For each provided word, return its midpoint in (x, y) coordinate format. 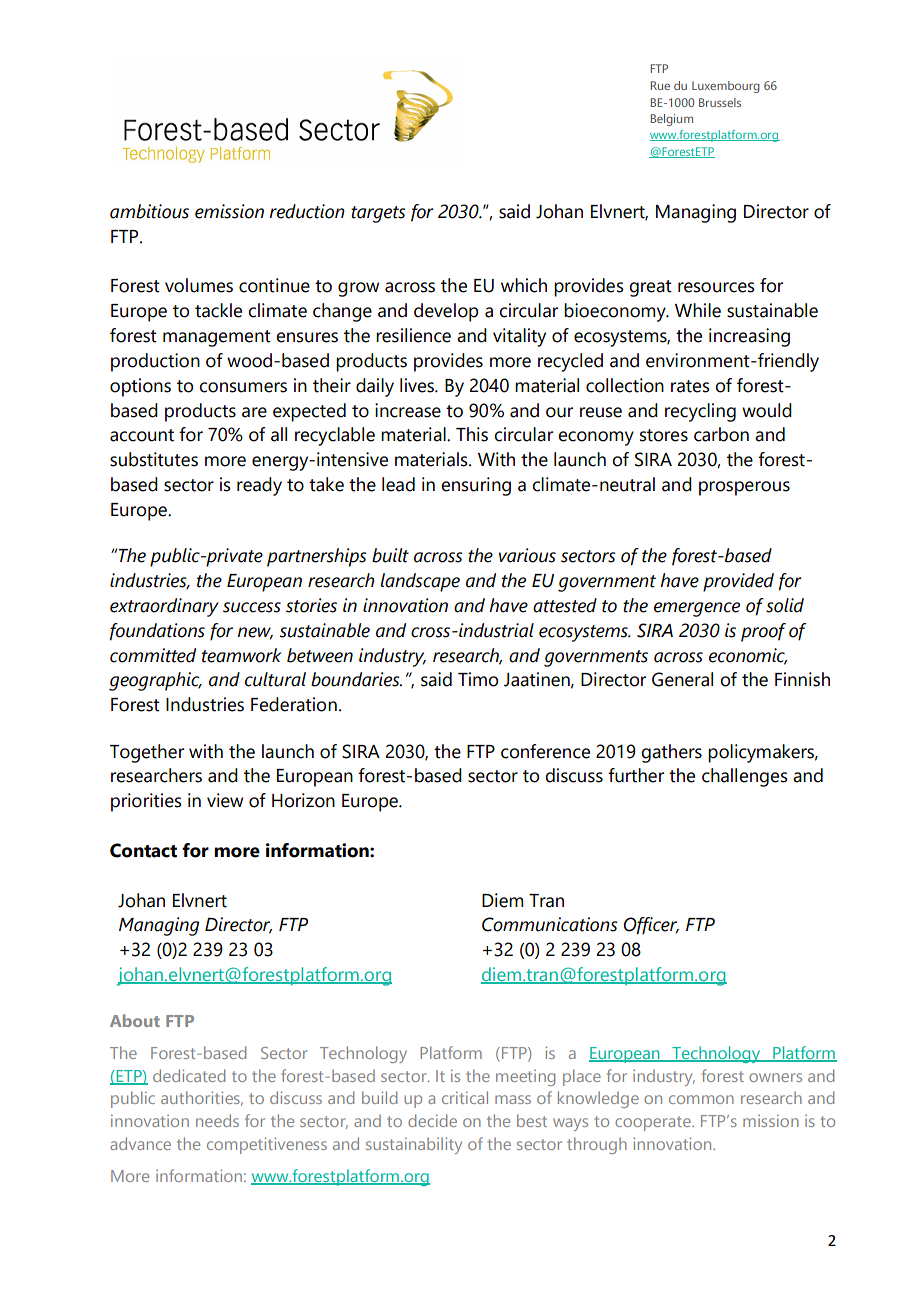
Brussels (720, 102)
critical (465, 1097)
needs (217, 1120)
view (225, 800)
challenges (745, 777)
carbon (721, 434)
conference (545, 751)
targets (378, 214)
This (472, 434)
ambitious (149, 211)
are (254, 412)
